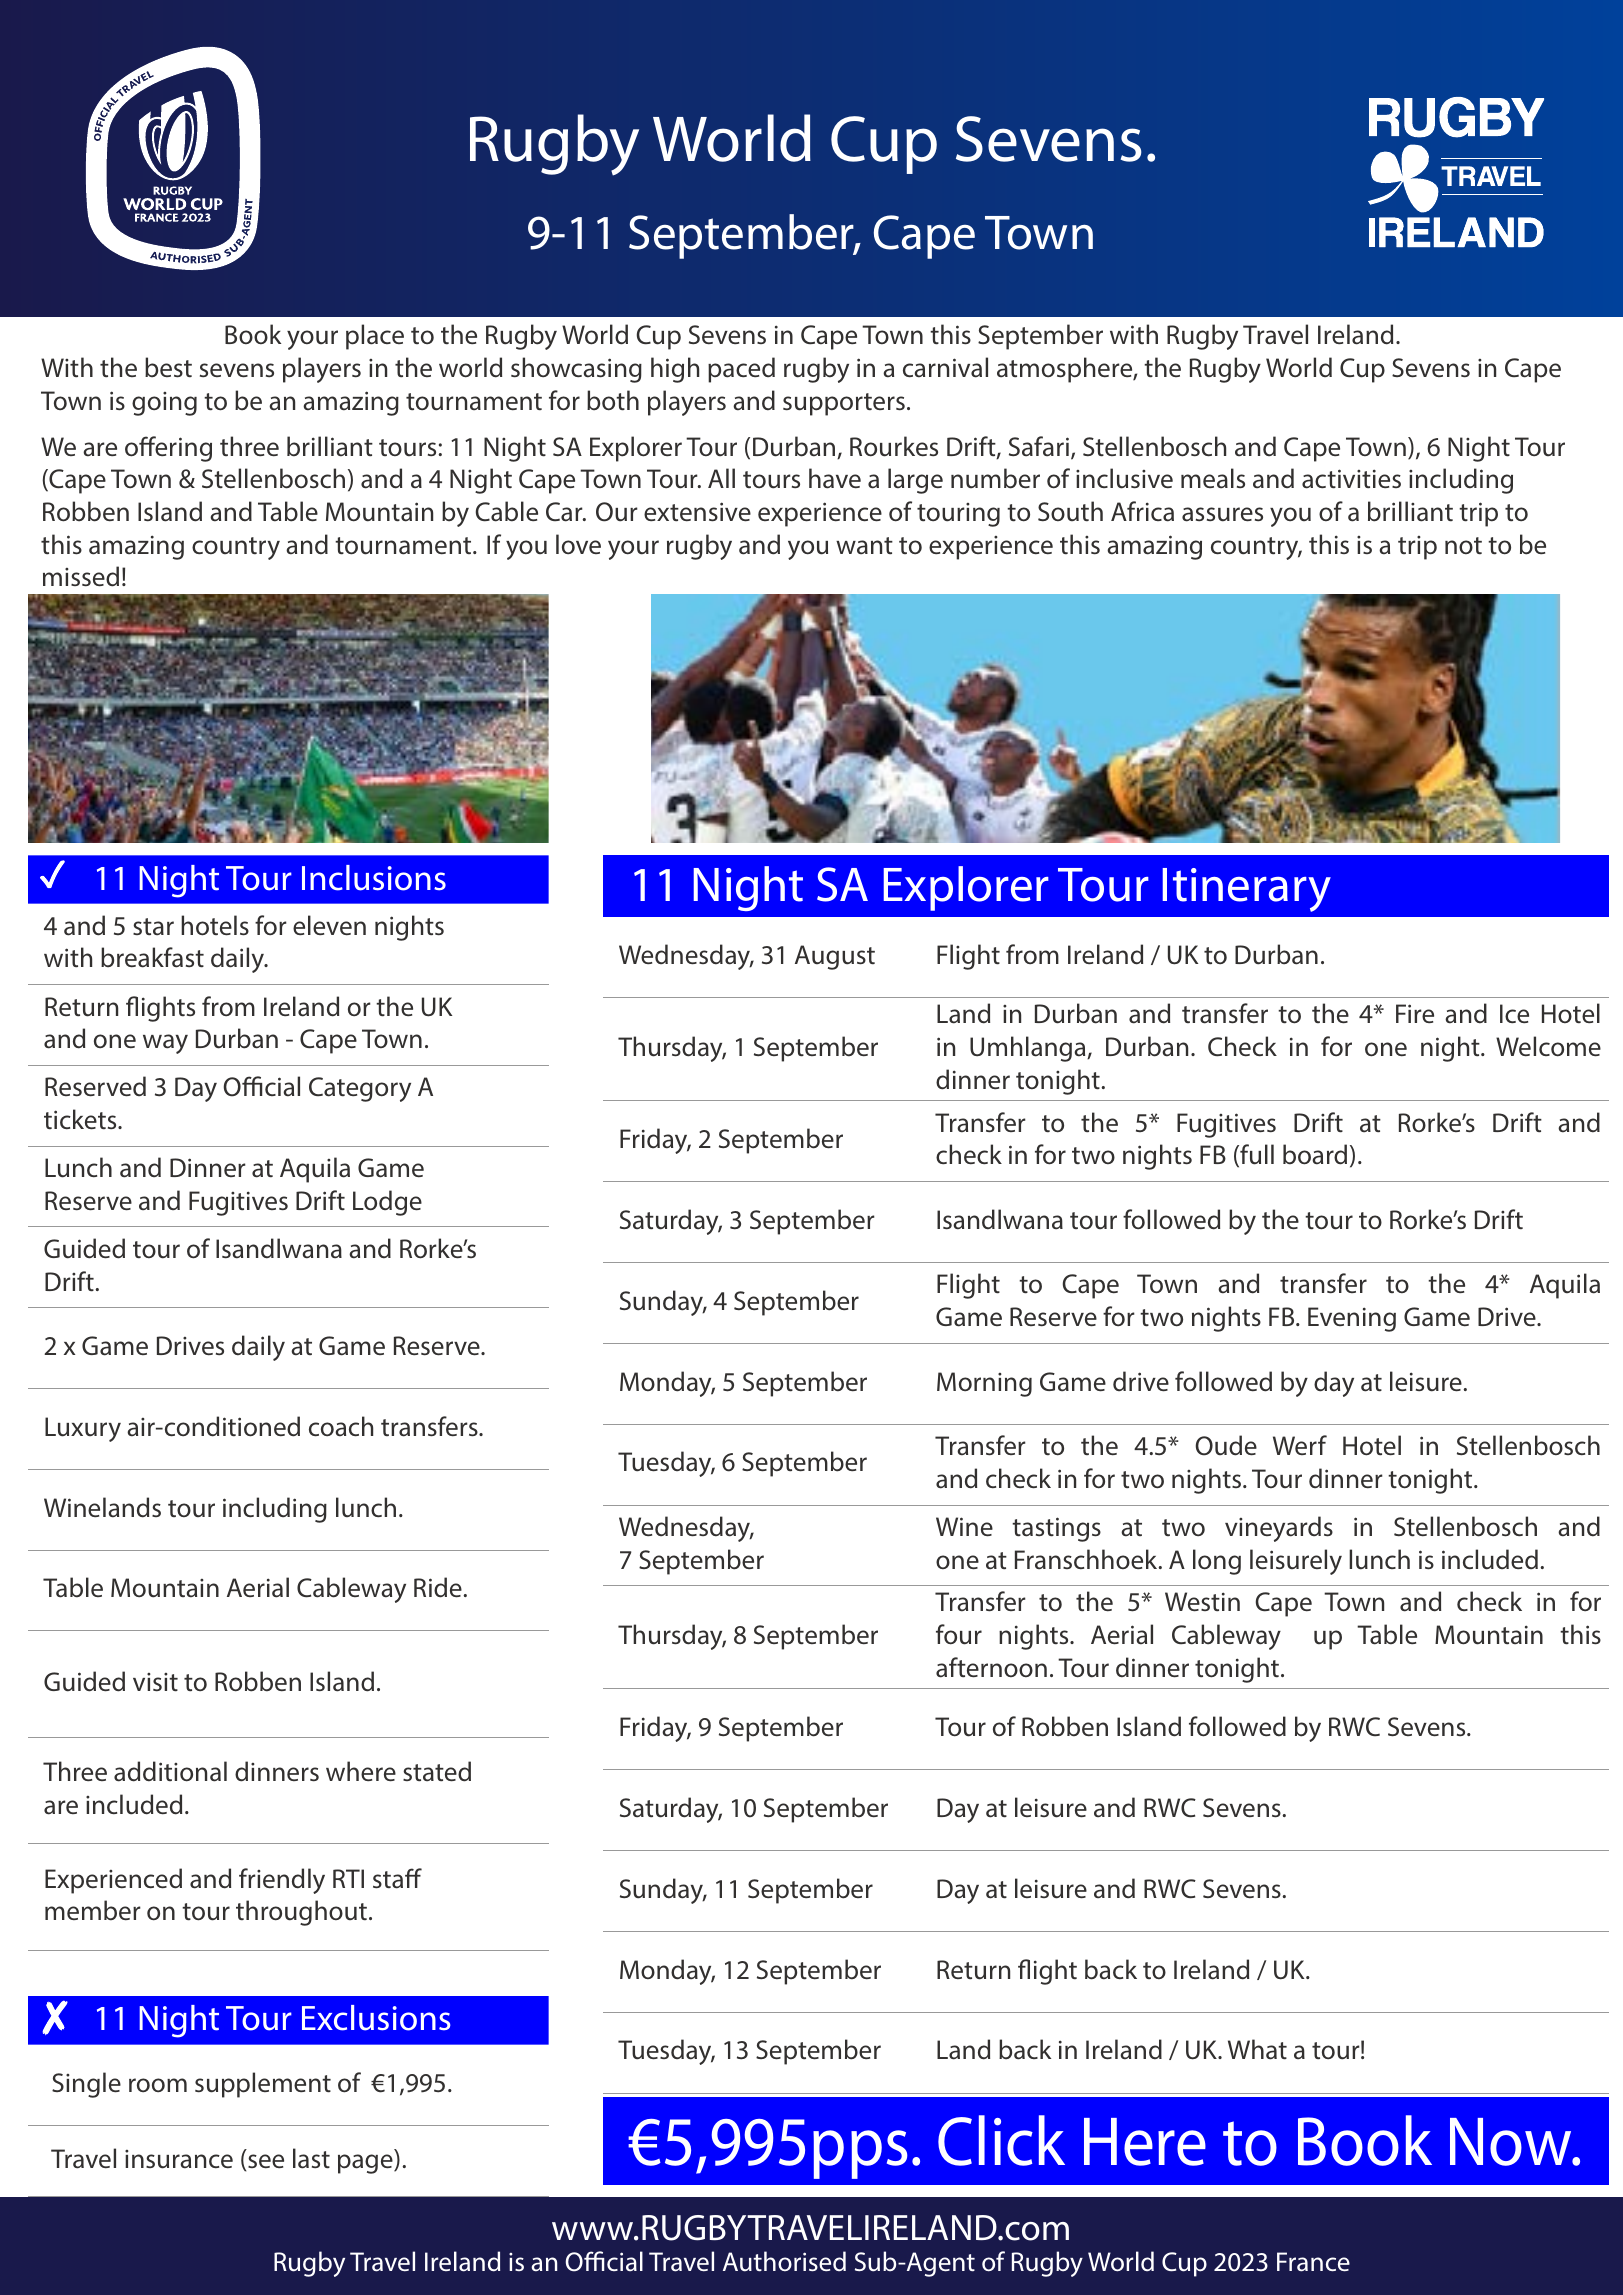 Image resolution: width=1623 pixels, height=2295 pixels. I want to click on Fire, so click(1415, 1013).
